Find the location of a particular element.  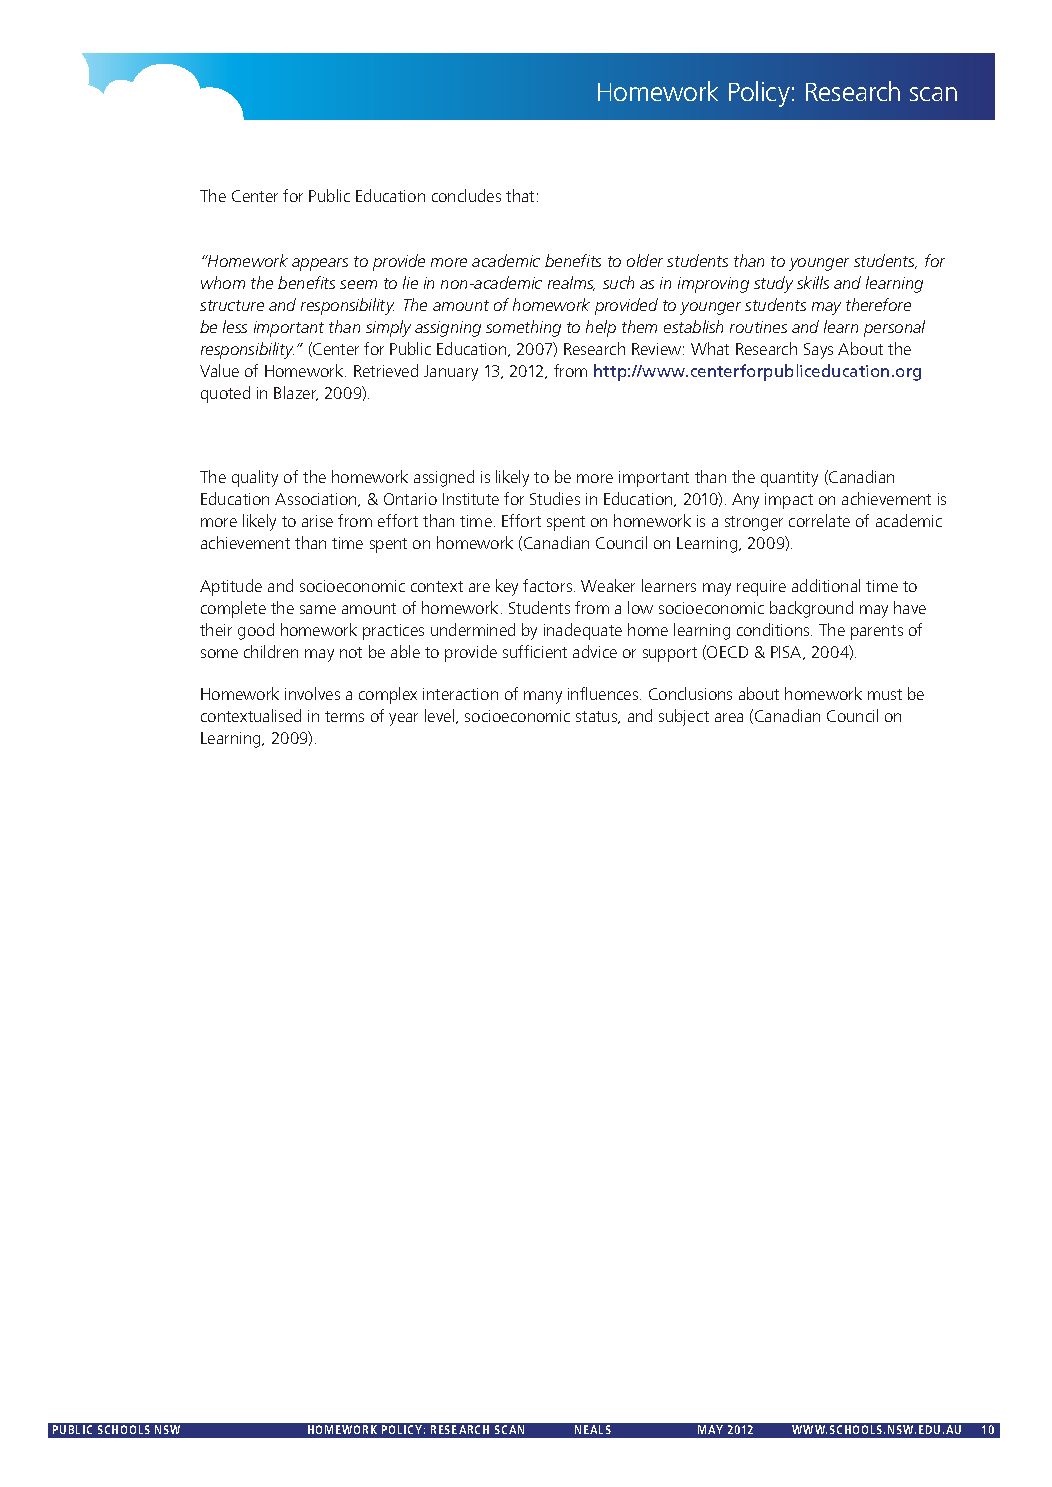

appears is located at coordinates (320, 264).
